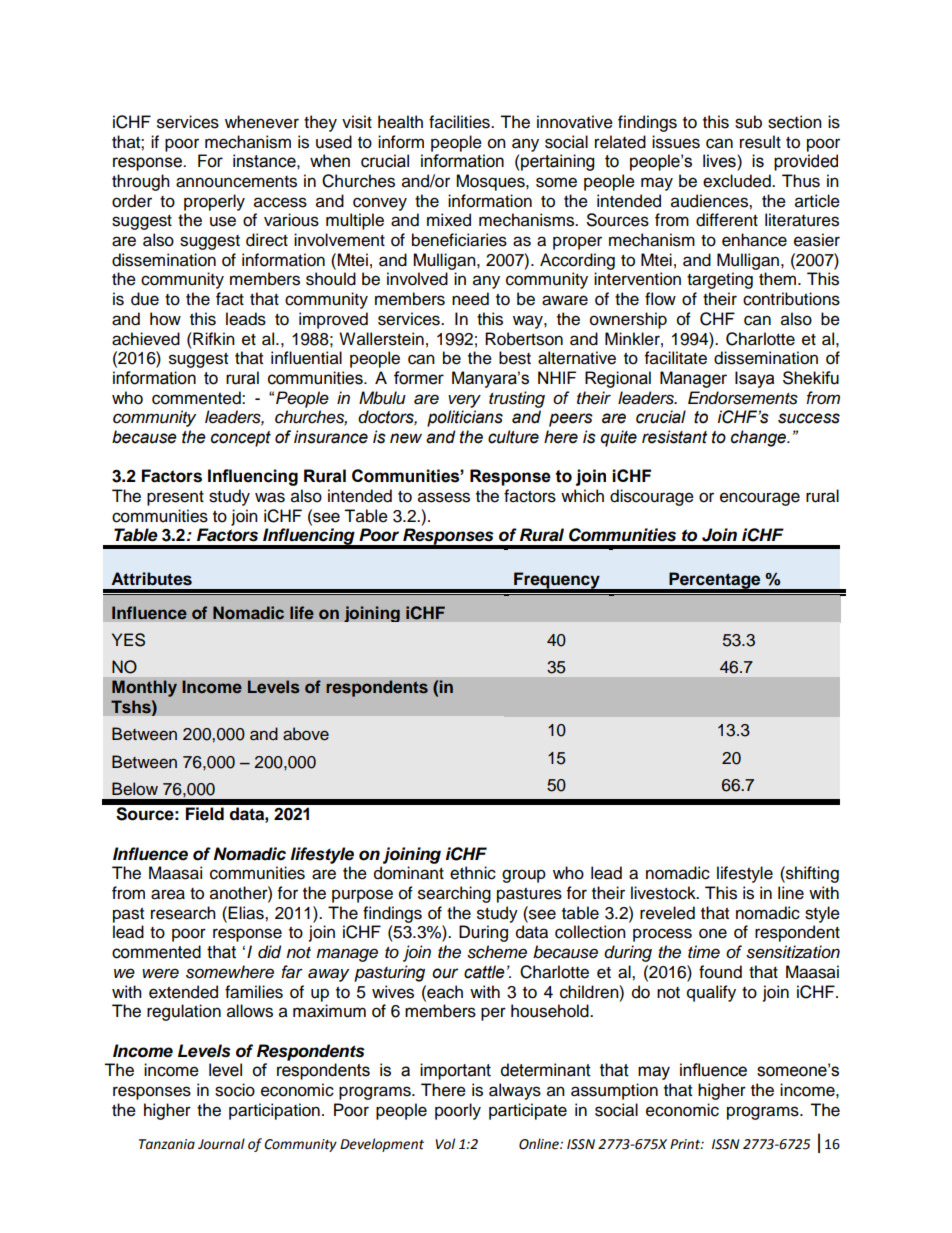 The image size is (952, 1233). Describe the element at coordinates (235, 1090) in the screenshot. I see `socio` at that location.
